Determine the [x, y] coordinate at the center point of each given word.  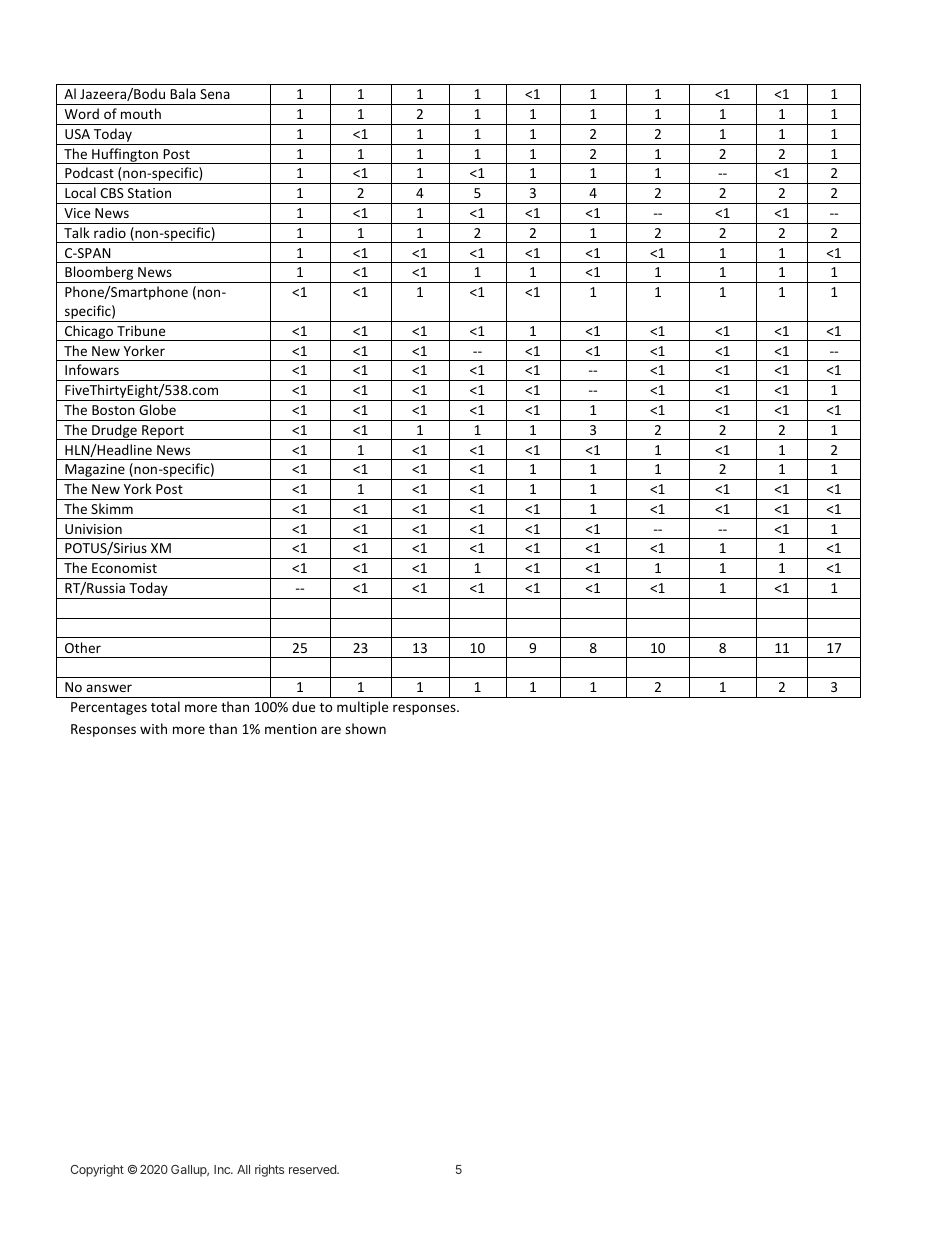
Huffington [125, 156]
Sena [215, 94]
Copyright [97, 1170]
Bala [183, 93]
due [303, 706]
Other [83, 647]
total [165, 706]
